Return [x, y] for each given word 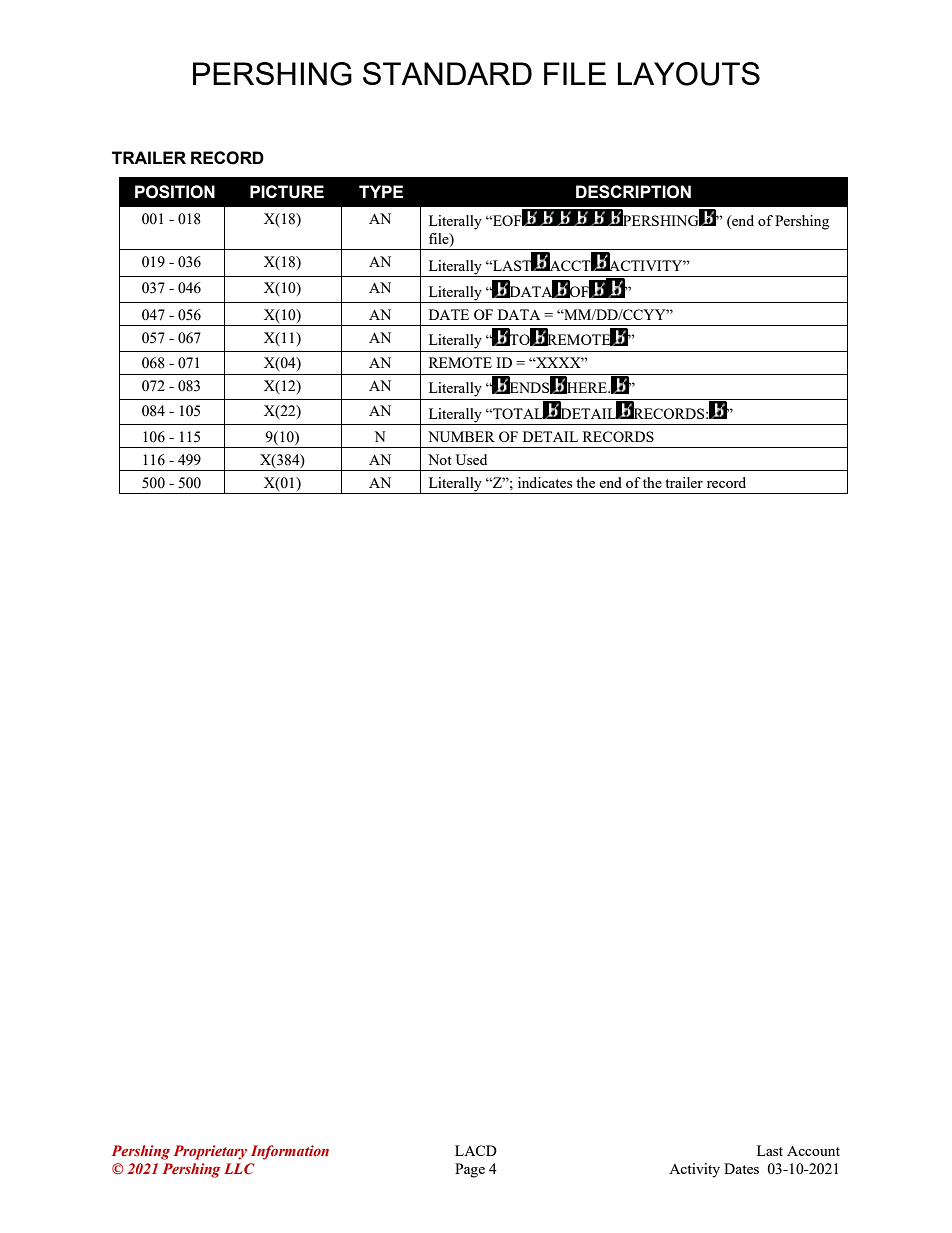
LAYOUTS [689, 74]
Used [471, 459]
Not [440, 459]
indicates [545, 482]
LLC [239, 1169]
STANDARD [447, 73]
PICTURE [287, 192]
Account [813, 1151]
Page [470, 1170]
